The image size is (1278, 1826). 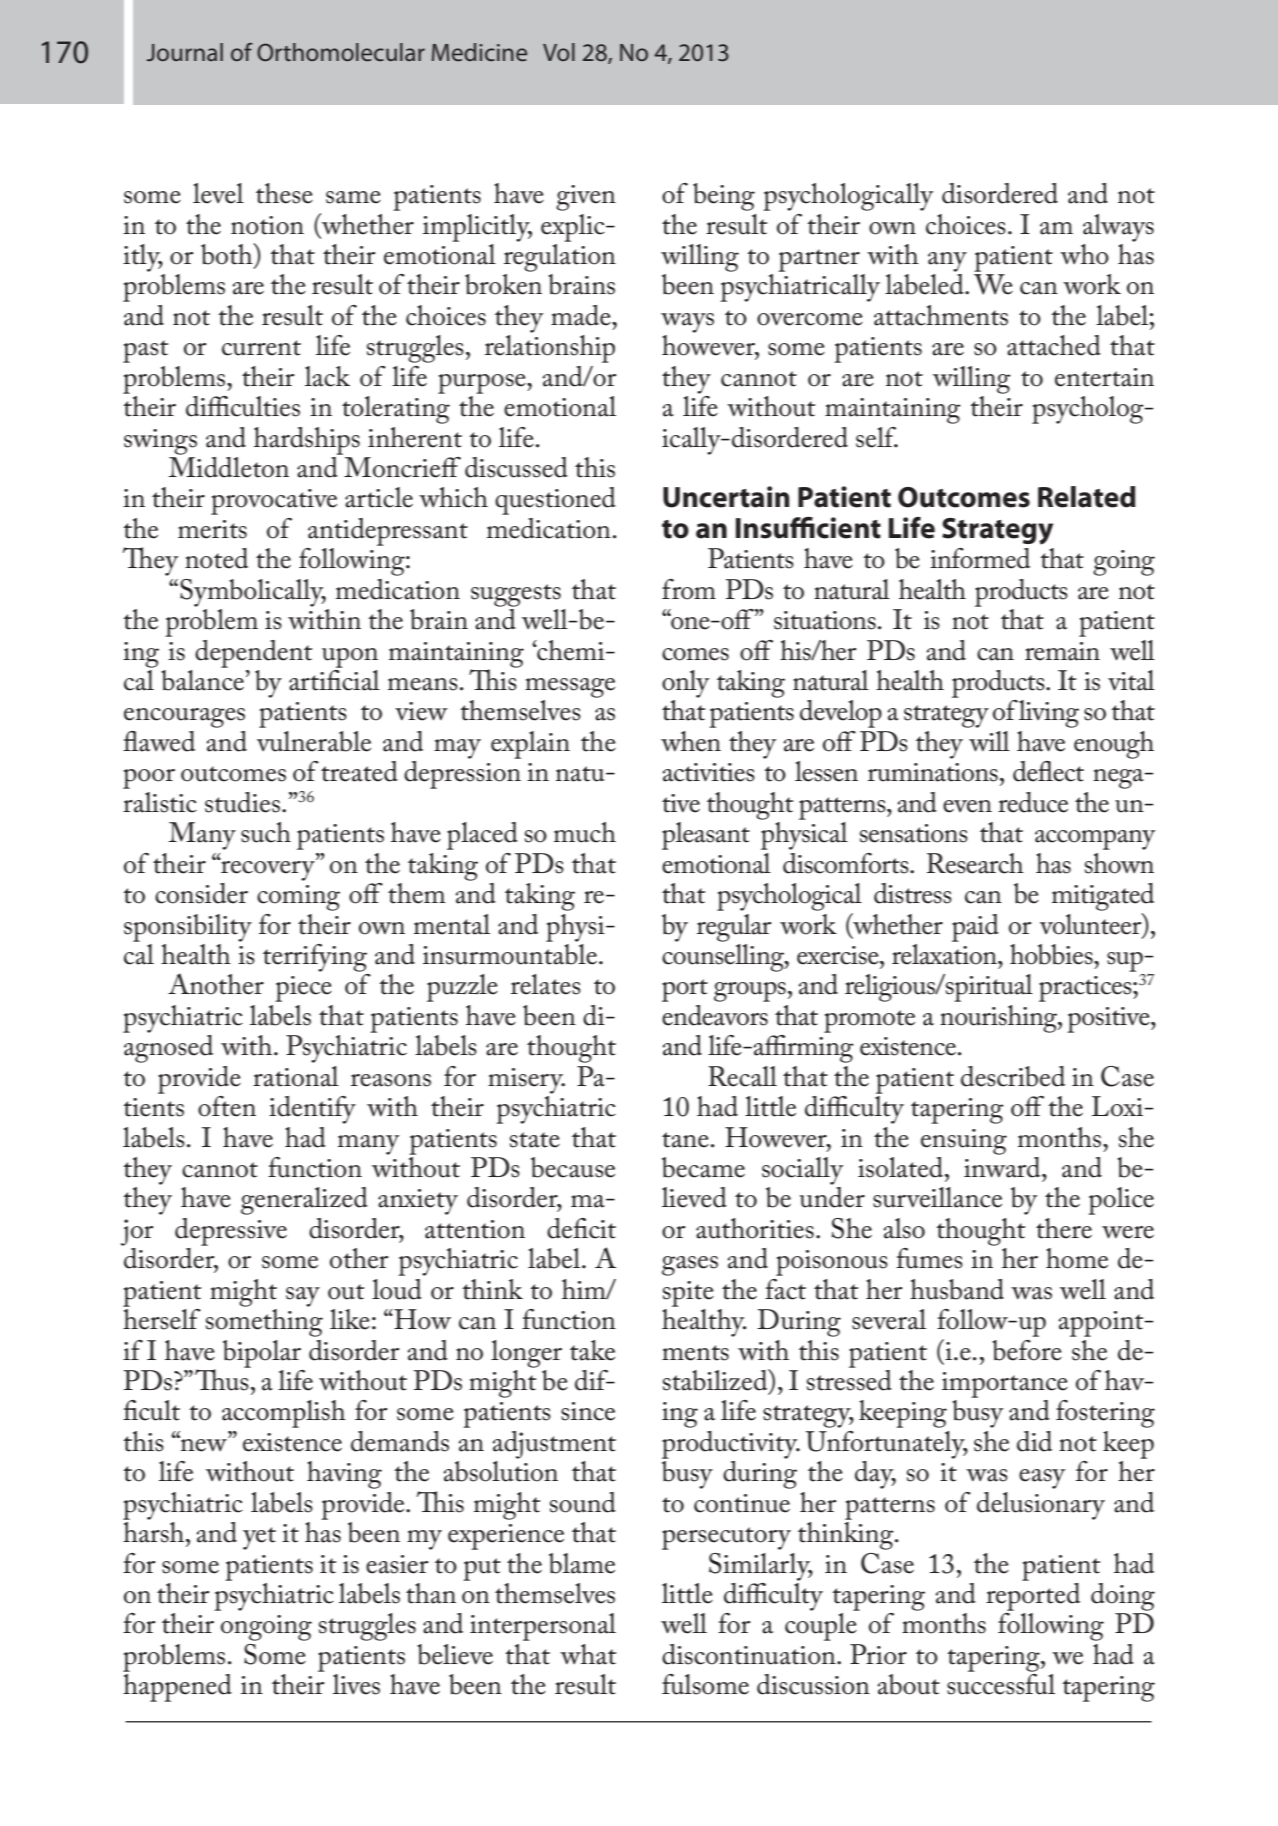 What do you see at coordinates (689, 589) in the screenshot?
I see `from` at bounding box center [689, 589].
